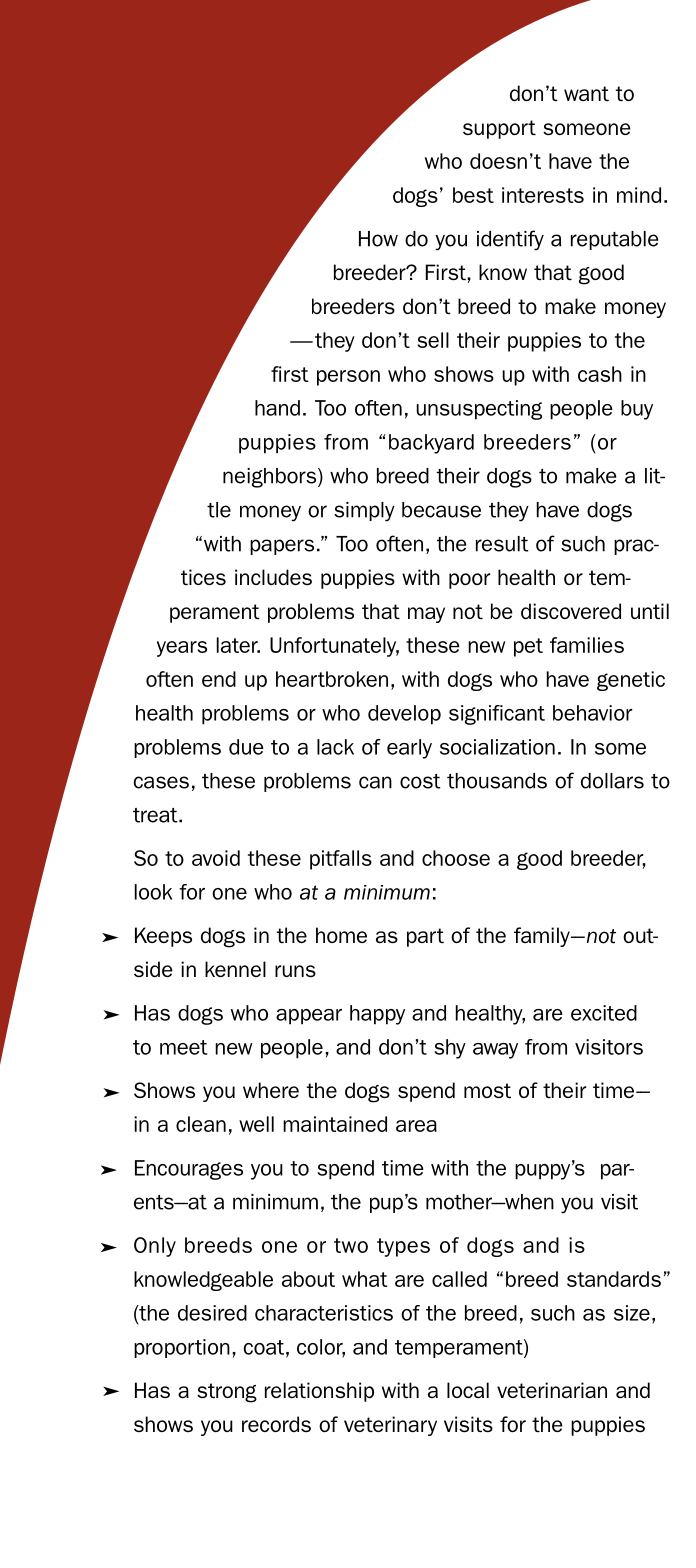  Describe the element at coordinates (277, 408) in the screenshot. I see `hand` at that location.
